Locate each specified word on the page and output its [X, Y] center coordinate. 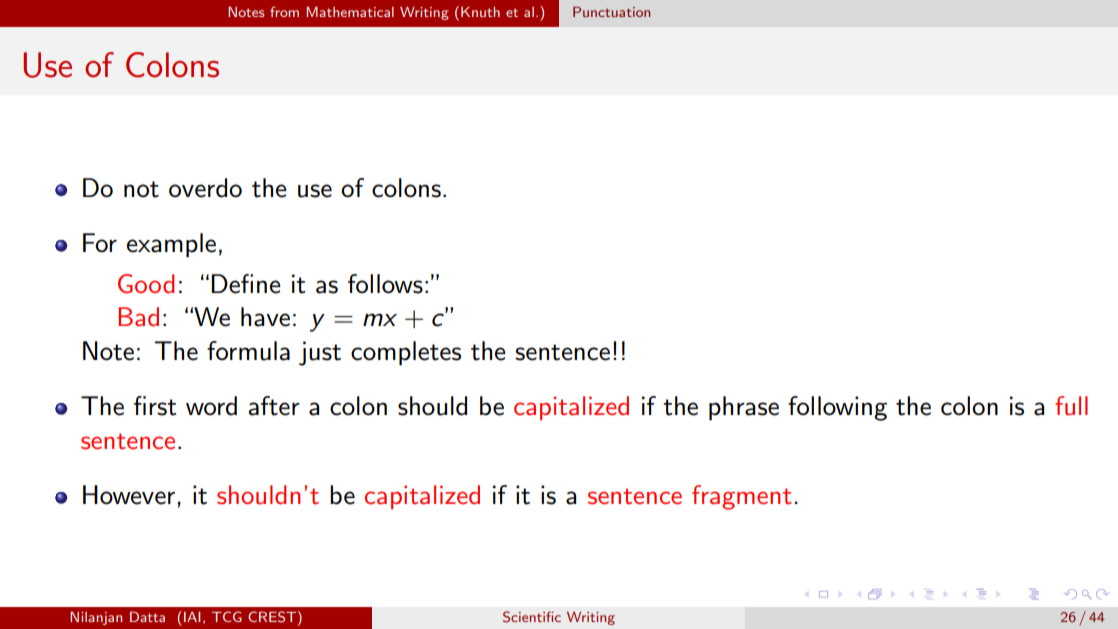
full [1071, 406]
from [284, 11]
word [211, 406]
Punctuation [611, 12]
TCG [227, 616]
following [837, 408]
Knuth [480, 12]
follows [385, 284]
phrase [744, 408]
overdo [205, 188]
